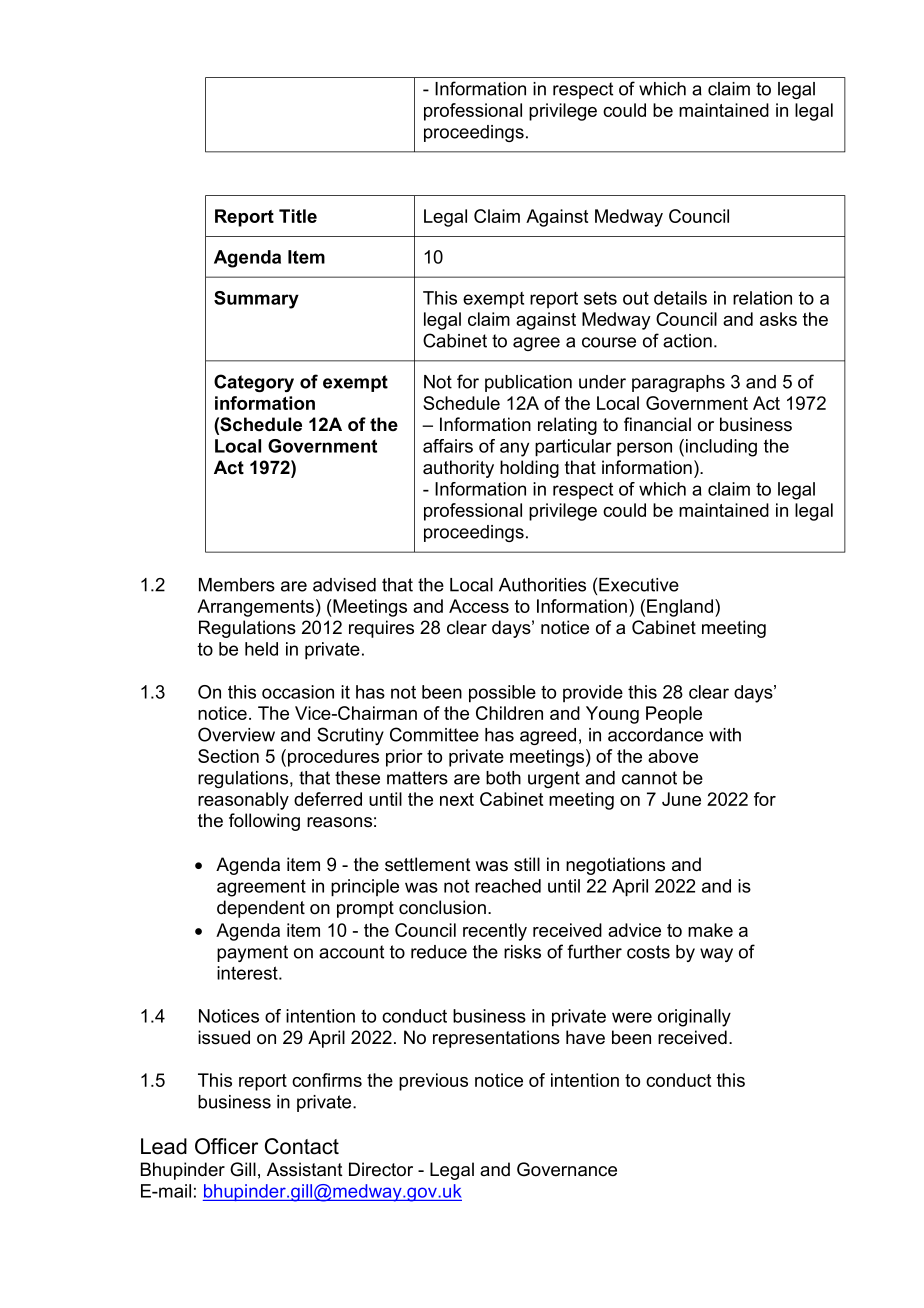 This screenshot has height=1308, width=924. What do you see at coordinates (721, 448) in the screenshot?
I see `including` at bounding box center [721, 448].
